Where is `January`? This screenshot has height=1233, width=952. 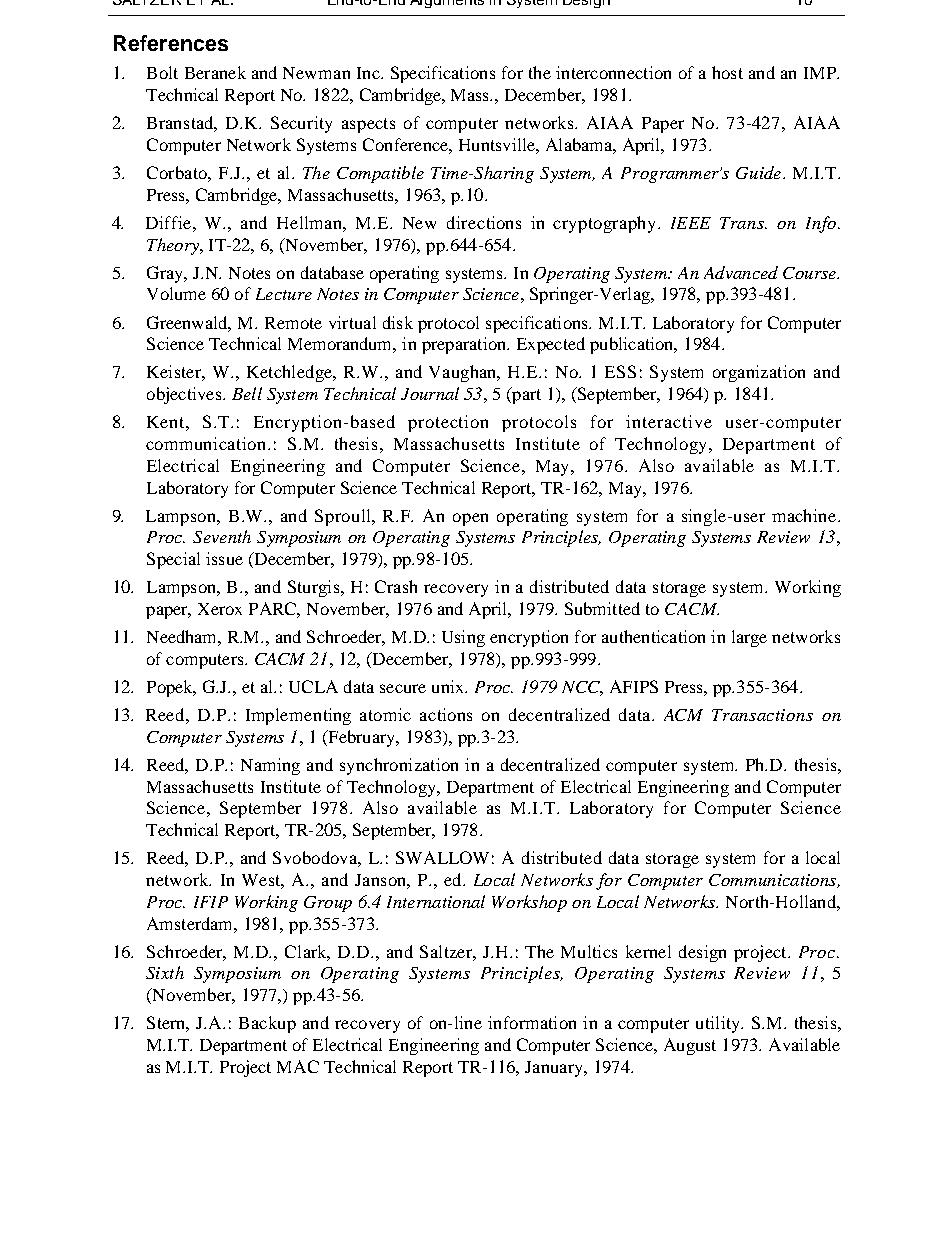
January is located at coordinates (555, 1069).
